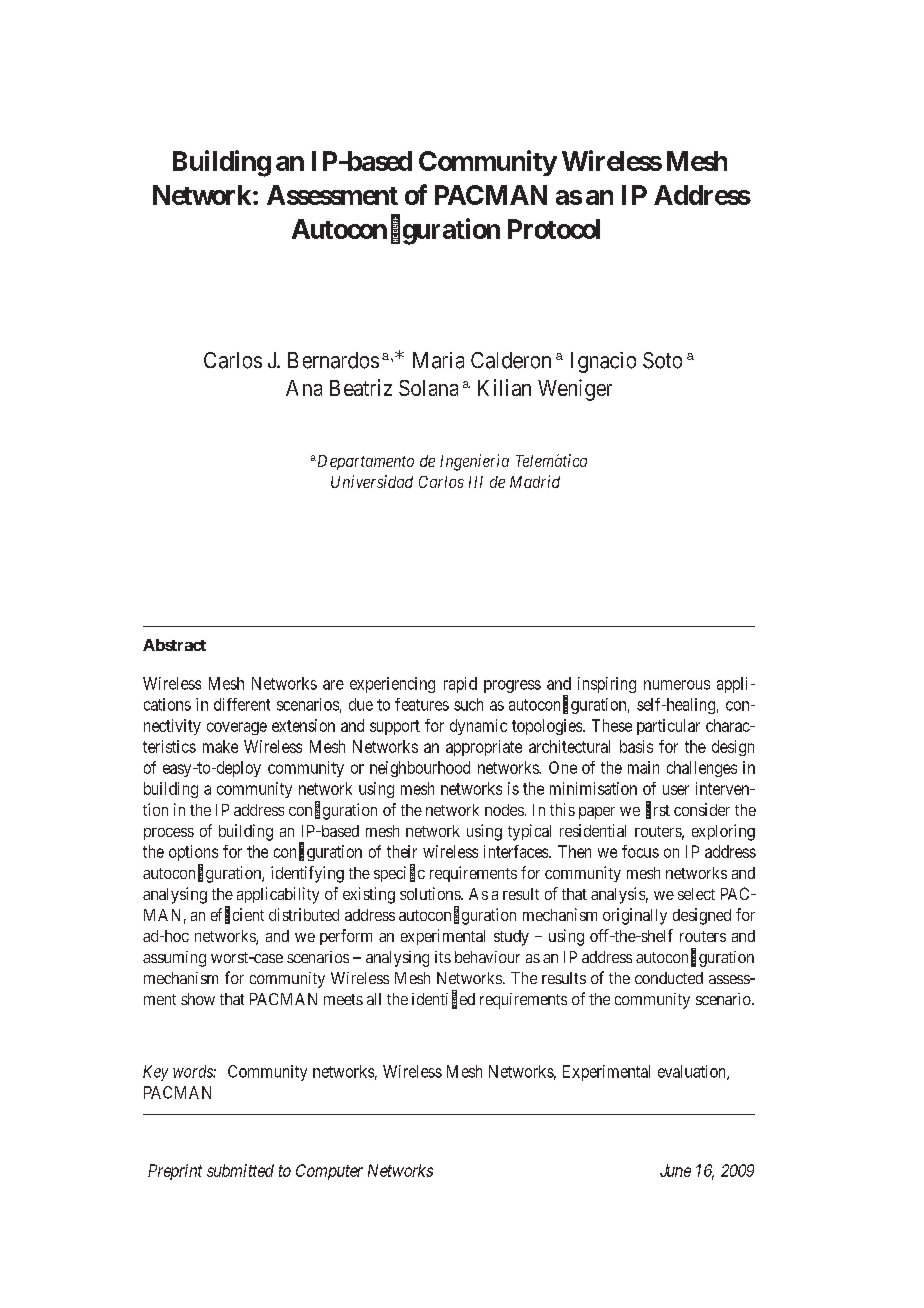 The image size is (924, 1308). Describe the element at coordinates (554, 229) in the screenshot. I see `Protocol` at that location.
